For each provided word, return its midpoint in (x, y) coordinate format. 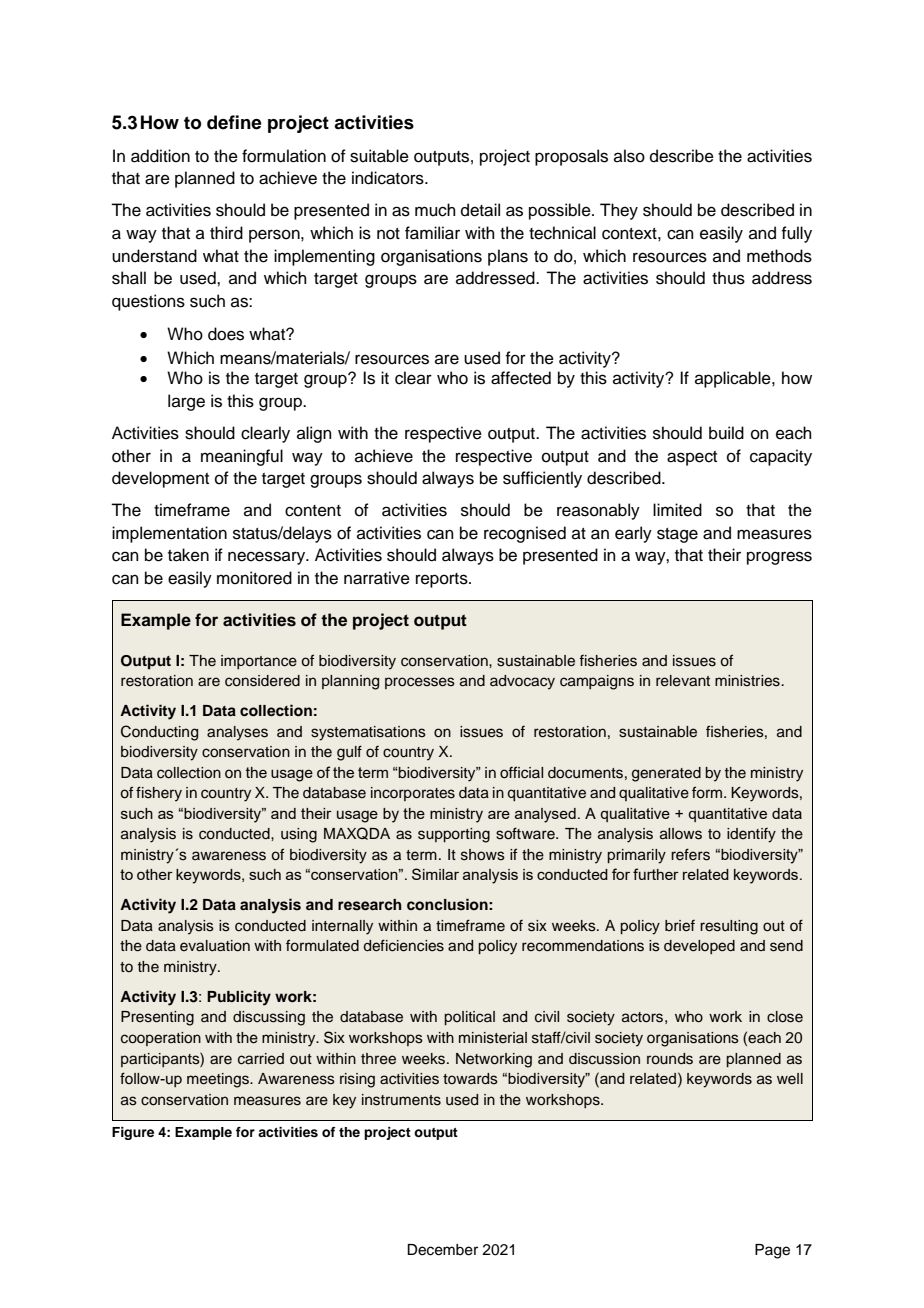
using (299, 835)
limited (677, 510)
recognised (525, 534)
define (234, 122)
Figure (133, 1133)
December (442, 1250)
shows (483, 855)
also (629, 156)
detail (480, 210)
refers (690, 854)
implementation (169, 534)
